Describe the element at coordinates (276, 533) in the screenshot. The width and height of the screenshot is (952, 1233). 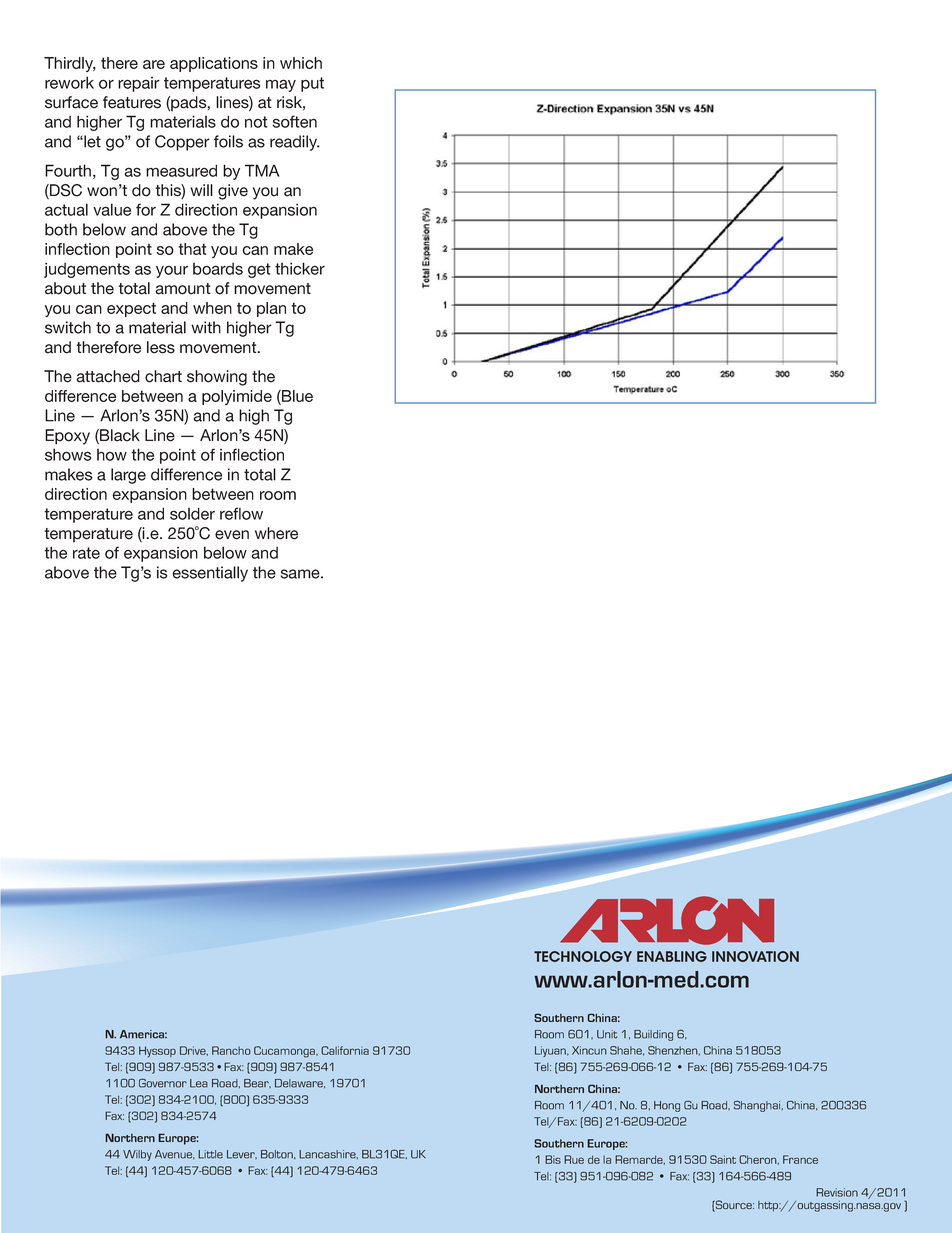
I see `where` at that location.
